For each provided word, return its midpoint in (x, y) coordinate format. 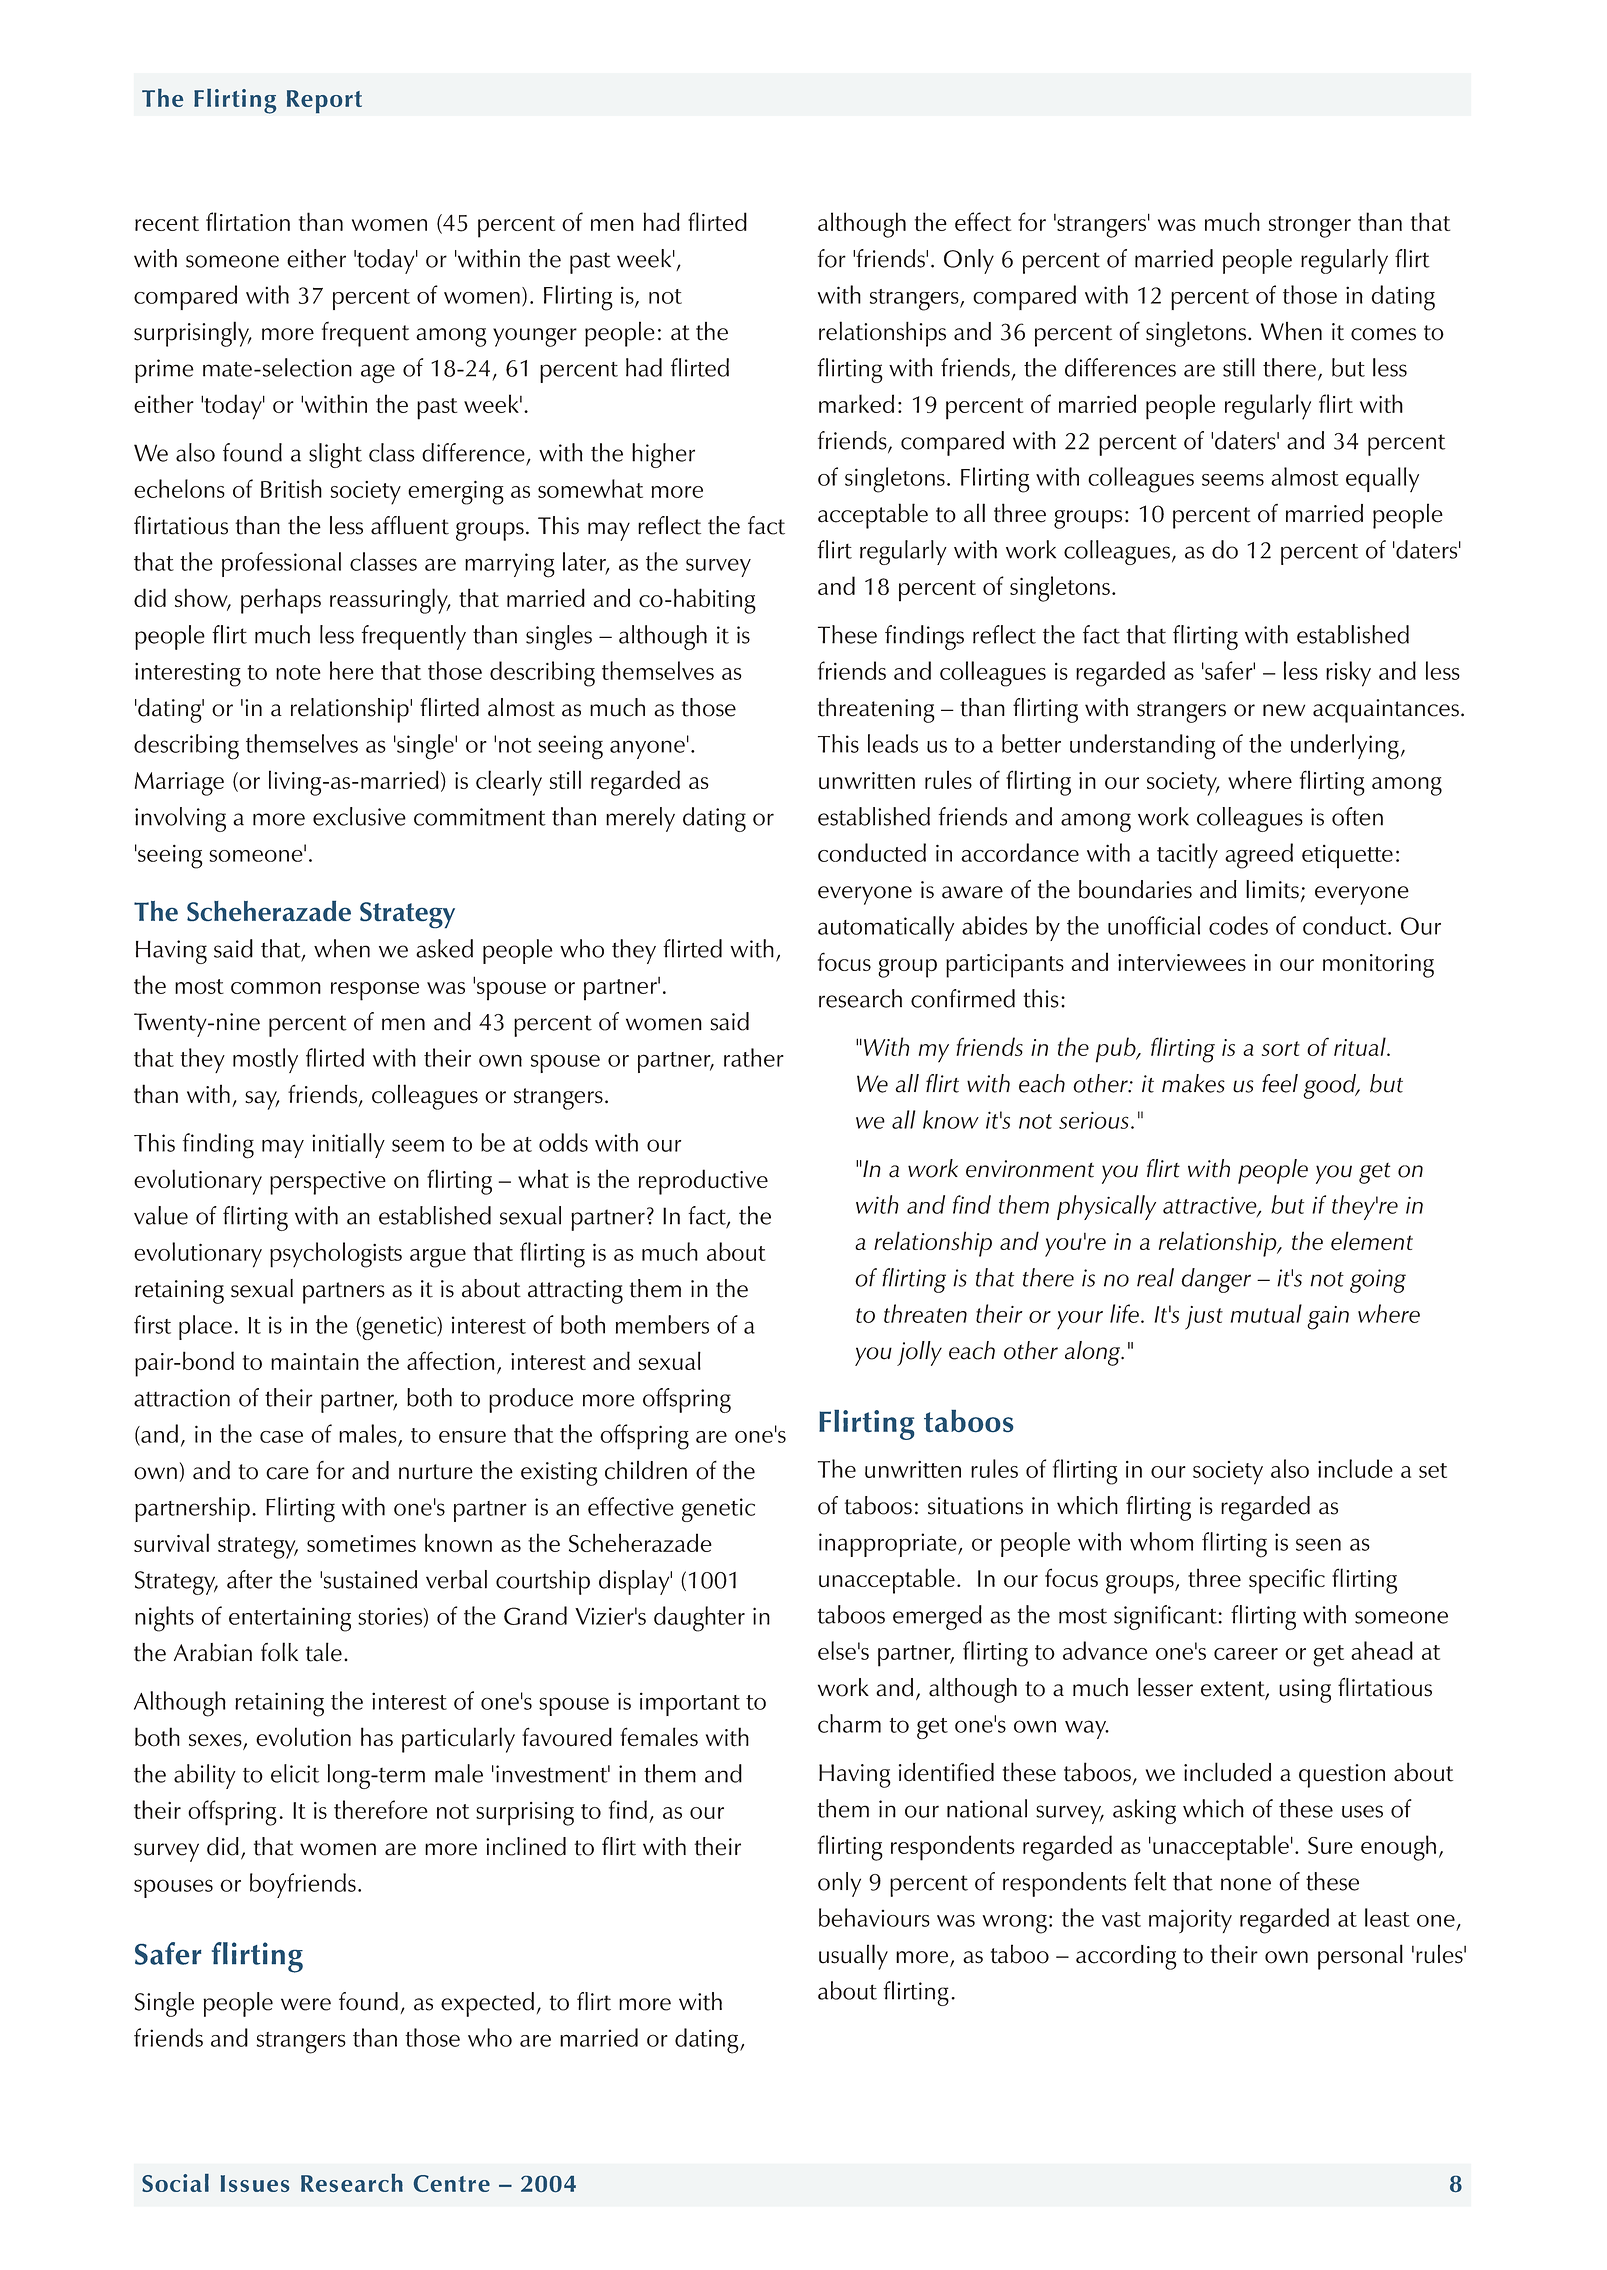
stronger (1310, 227)
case (281, 1437)
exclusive (359, 816)
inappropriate (889, 1545)
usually (853, 1957)
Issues (255, 2183)
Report (324, 102)
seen (1318, 1544)
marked (856, 403)
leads (893, 743)
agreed (1259, 856)
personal (1360, 1957)
